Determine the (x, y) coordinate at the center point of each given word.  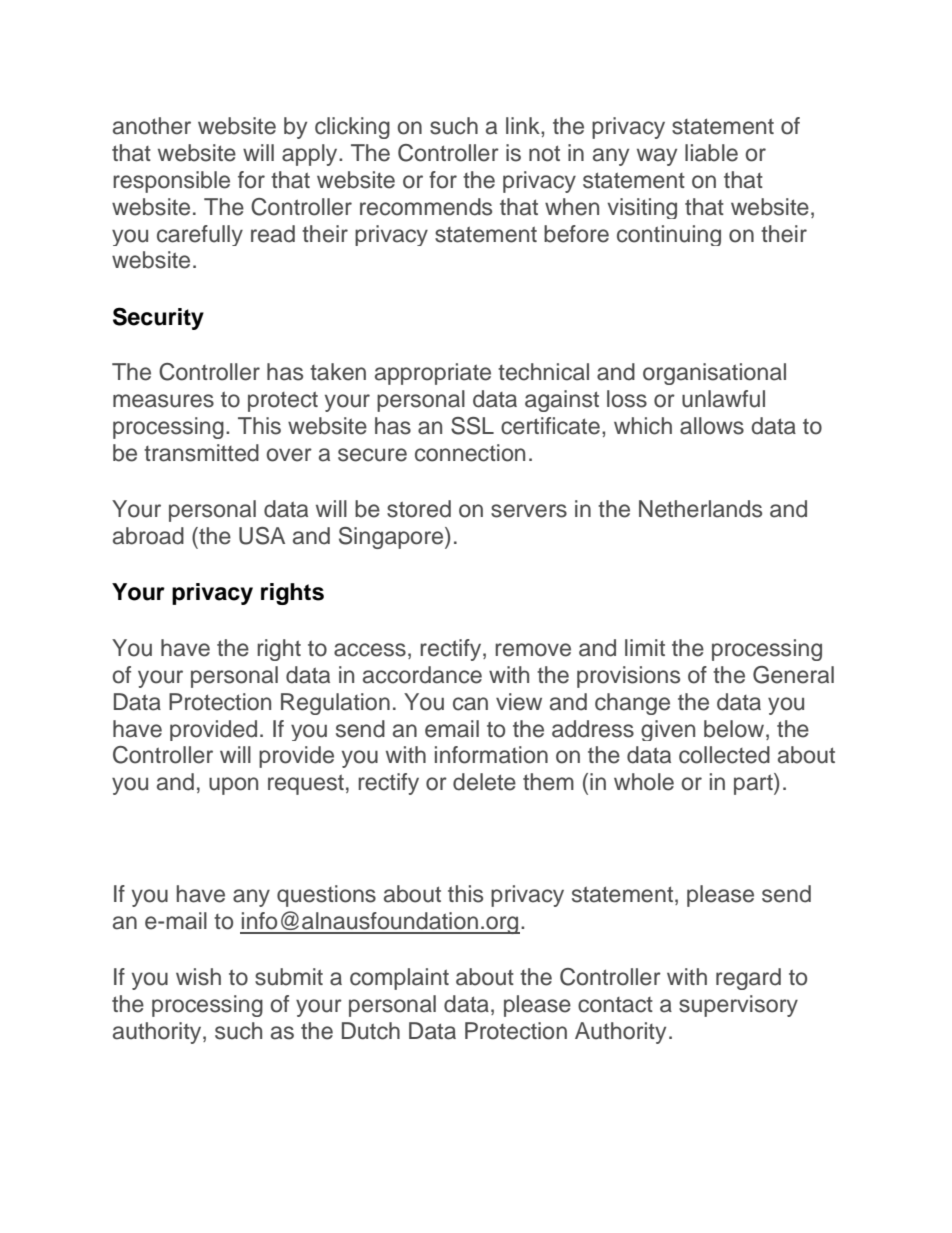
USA (262, 536)
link (524, 125)
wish (198, 977)
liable (711, 153)
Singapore (392, 538)
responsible (171, 182)
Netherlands (700, 509)
